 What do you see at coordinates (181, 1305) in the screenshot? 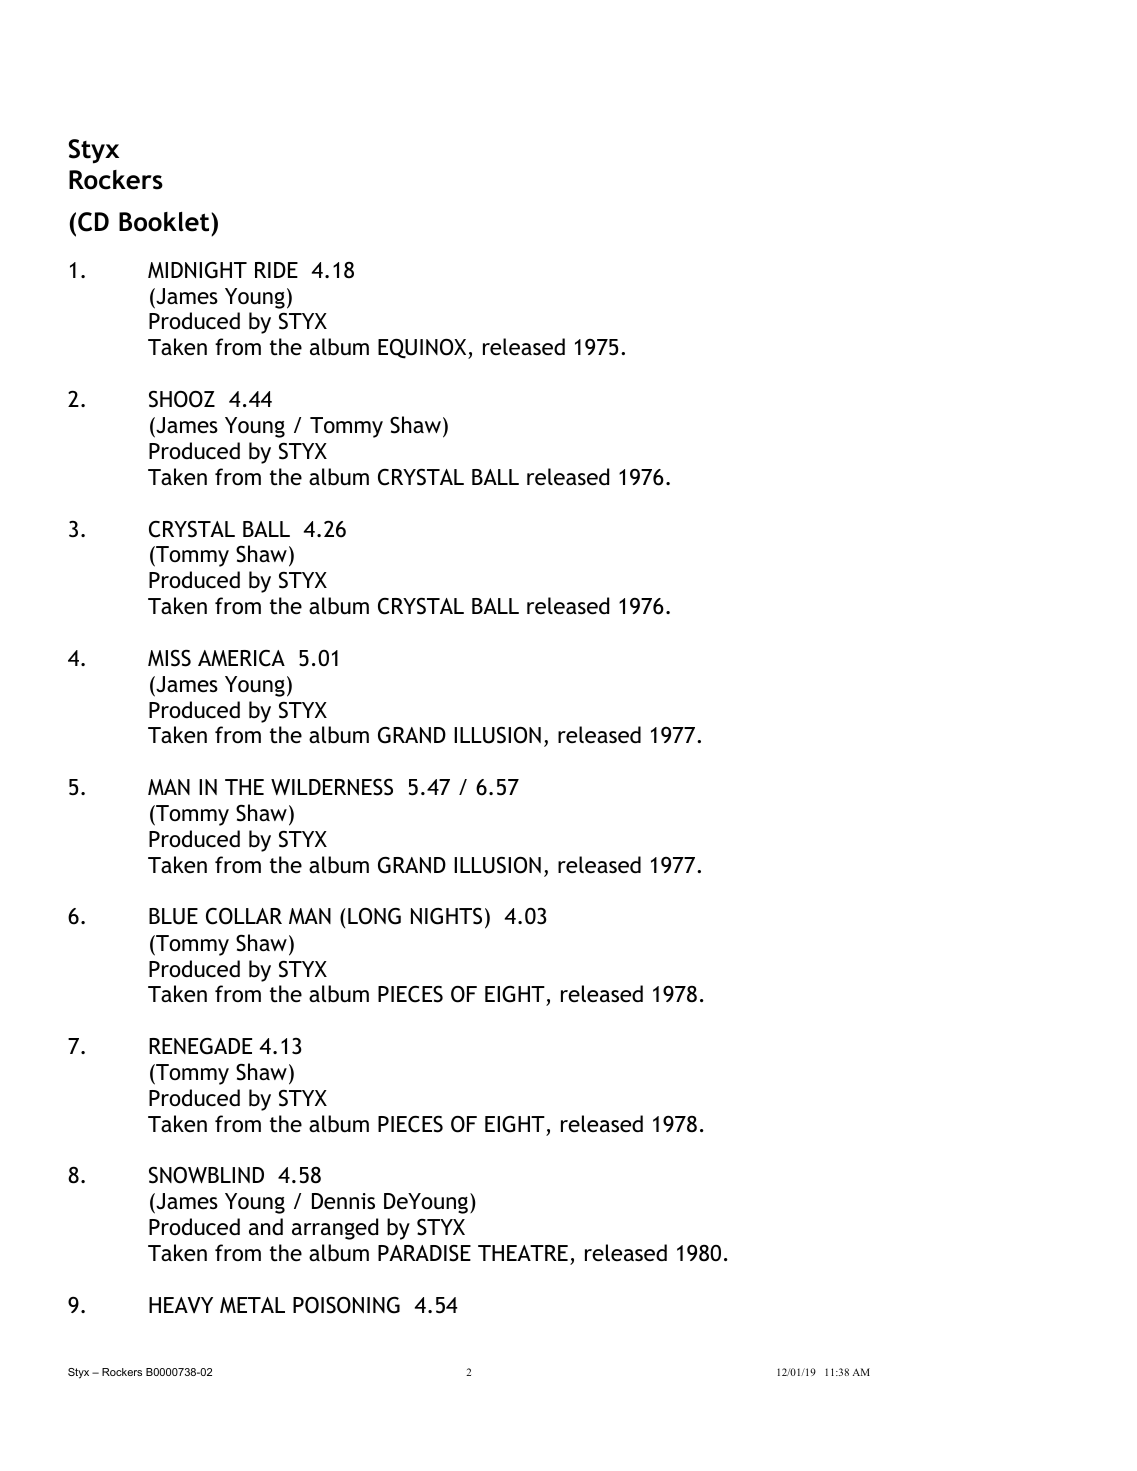
I see `HEAVY` at bounding box center [181, 1305].
